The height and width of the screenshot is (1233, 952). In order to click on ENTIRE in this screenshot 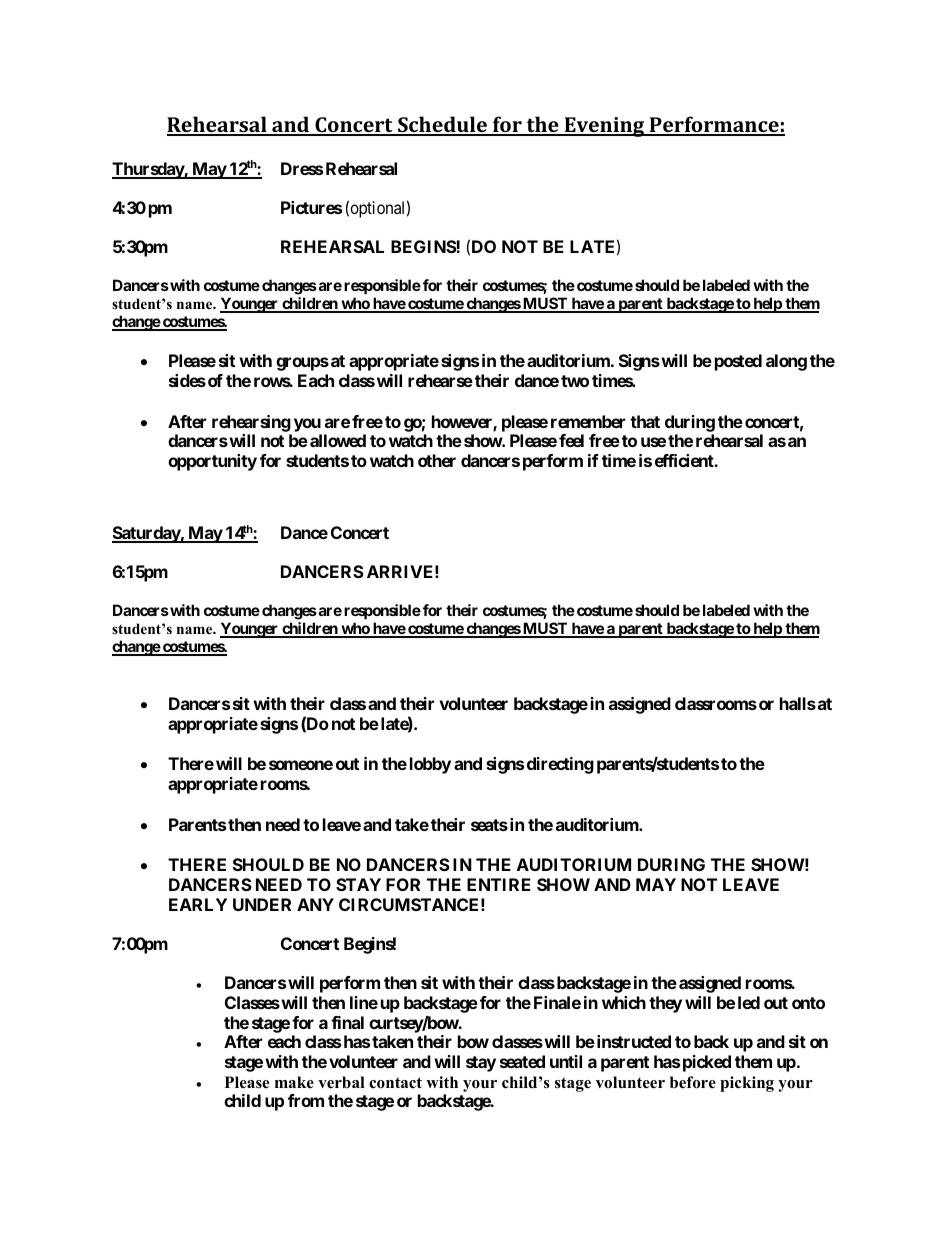, I will do `click(499, 884)`.
